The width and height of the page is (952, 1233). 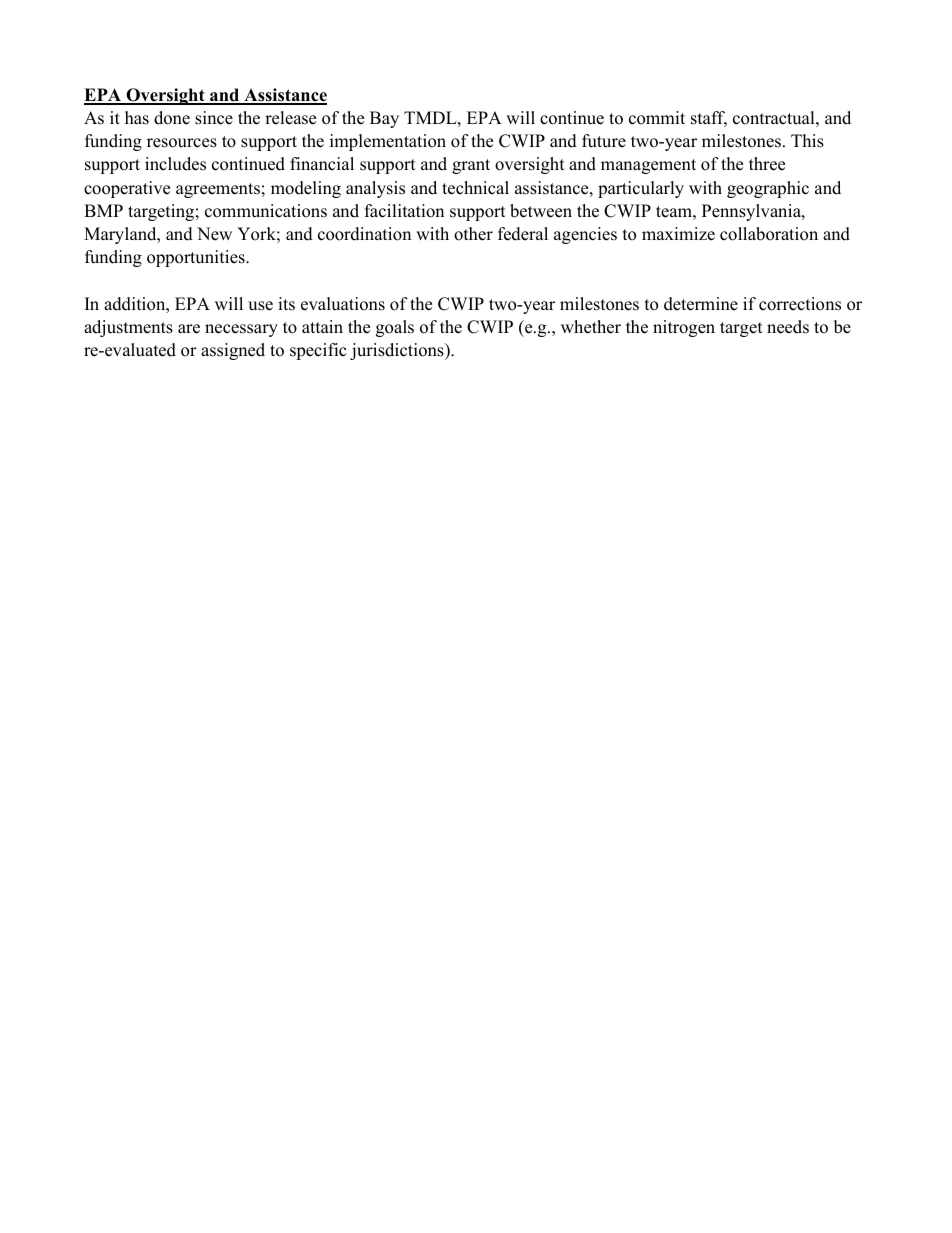 What do you see at coordinates (398, 351) in the page?
I see `jurisdictions` at bounding box center [398, 351].
